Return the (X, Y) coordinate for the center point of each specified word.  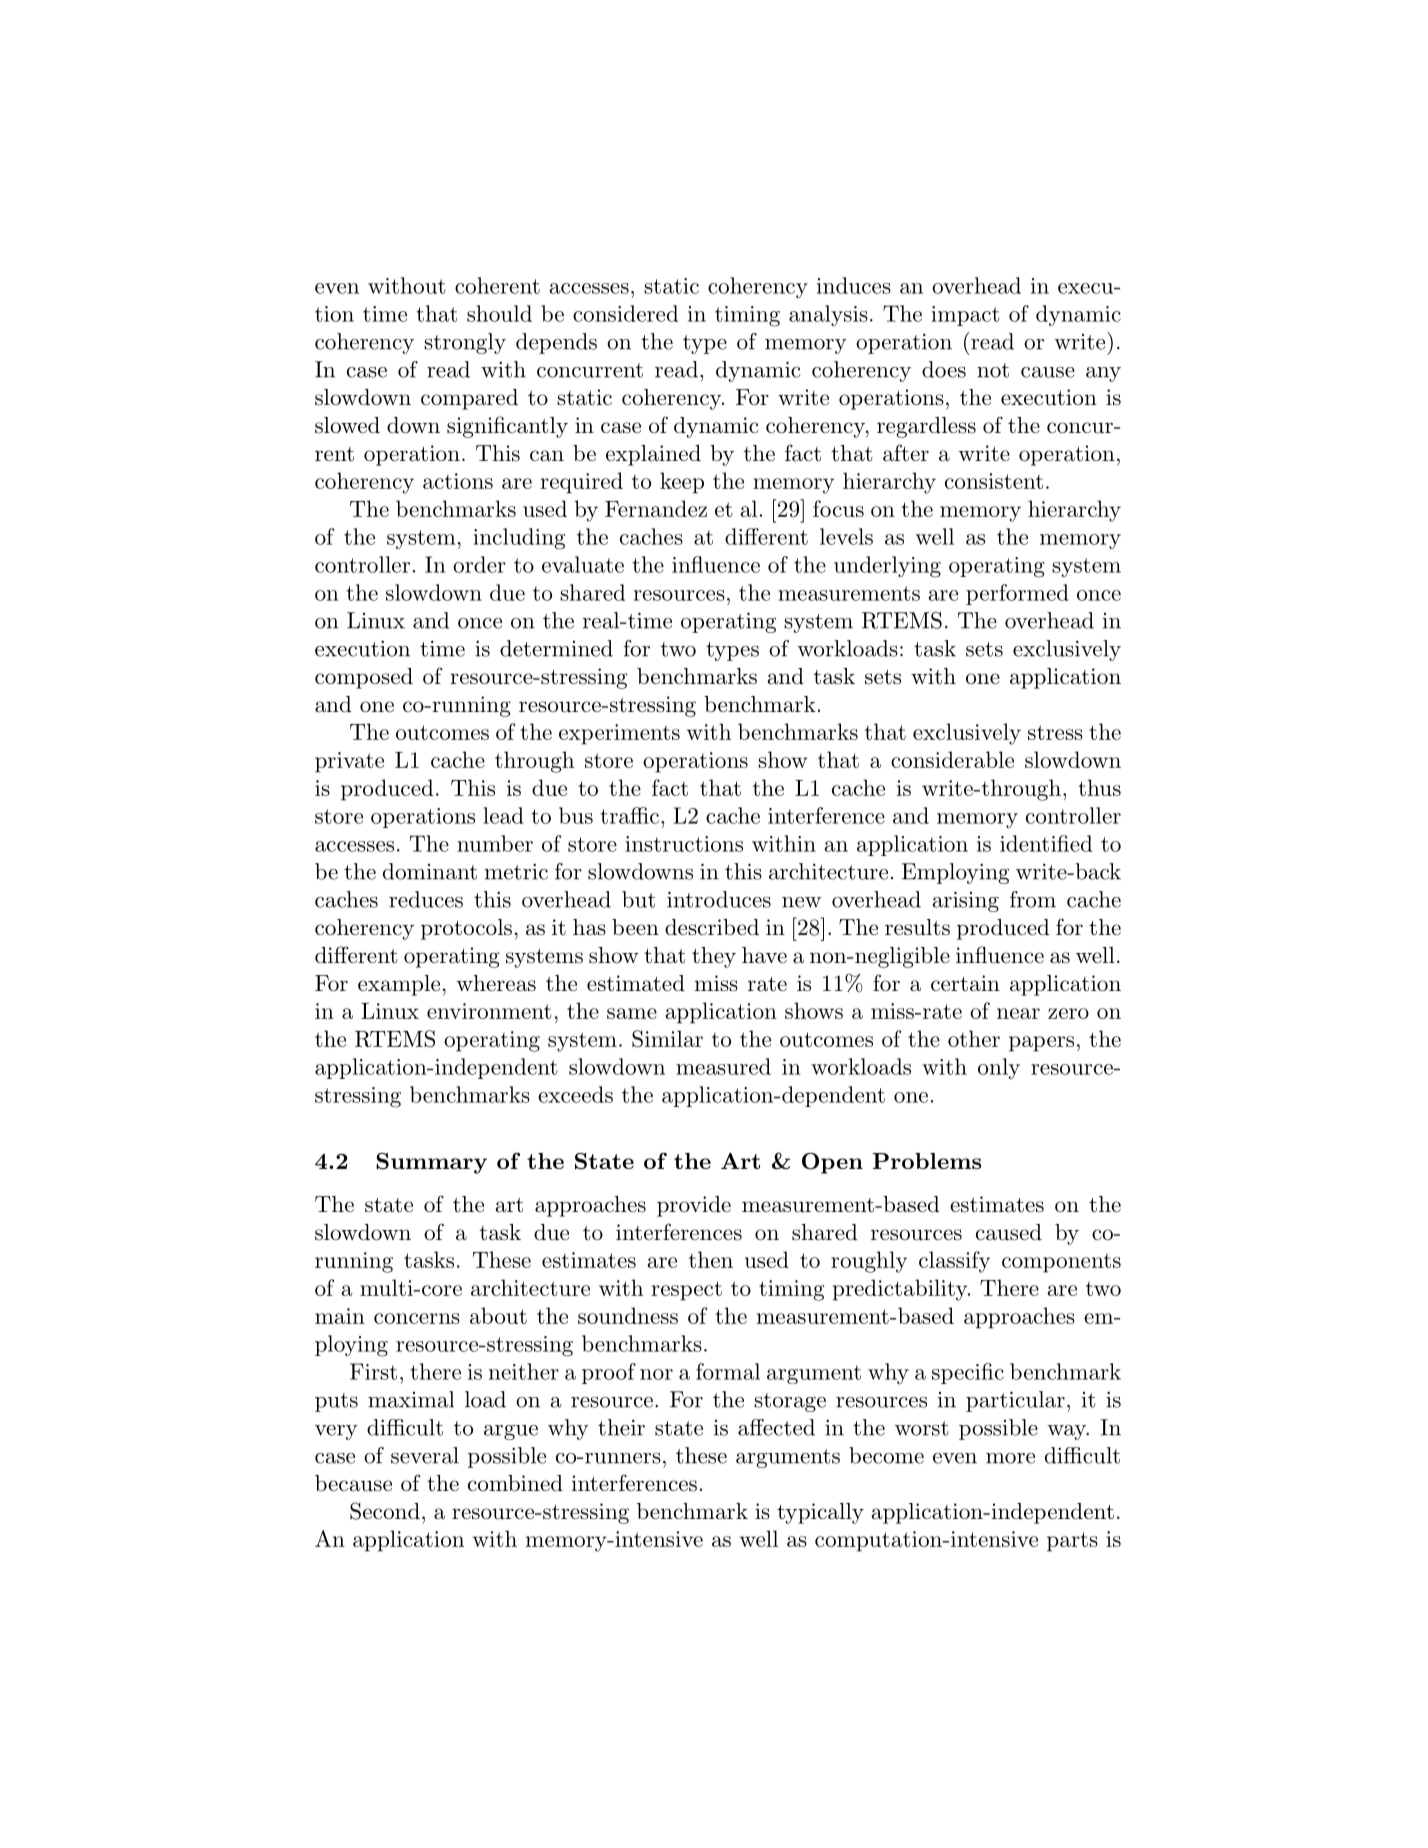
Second (385, 1511)
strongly (465, 343)
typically (820, 1513)
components (1061, 1263)
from (1033, 899)
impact (965, 316)
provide (694, 1206)
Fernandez (656, 508)
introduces (719, 899)
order (479, 564)
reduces (426, 899)
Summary (431, 1163)
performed (1017, 594)
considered (625, 313)
